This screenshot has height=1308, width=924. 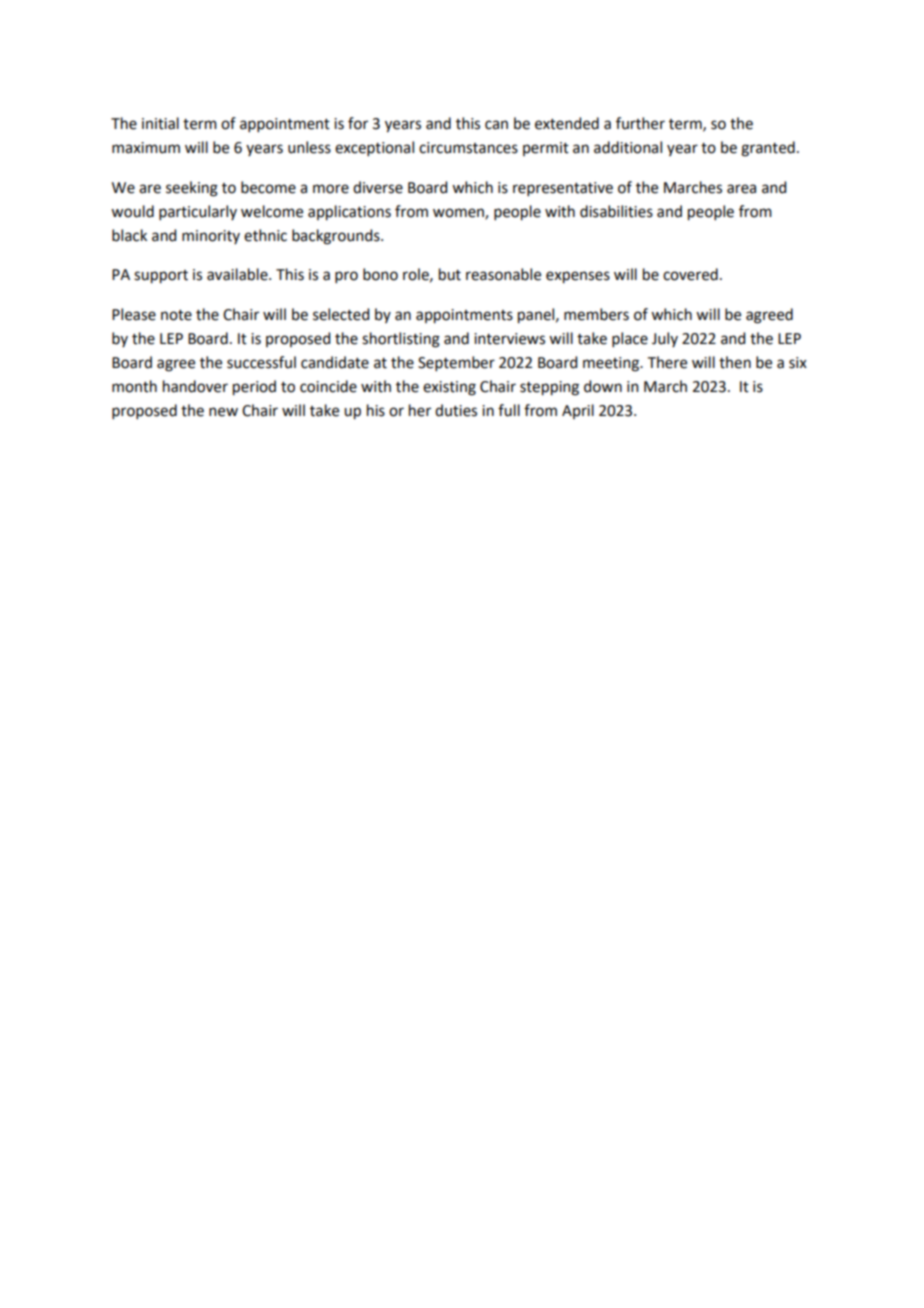 I want to click on disabilities, so click(x=616, y=211).
